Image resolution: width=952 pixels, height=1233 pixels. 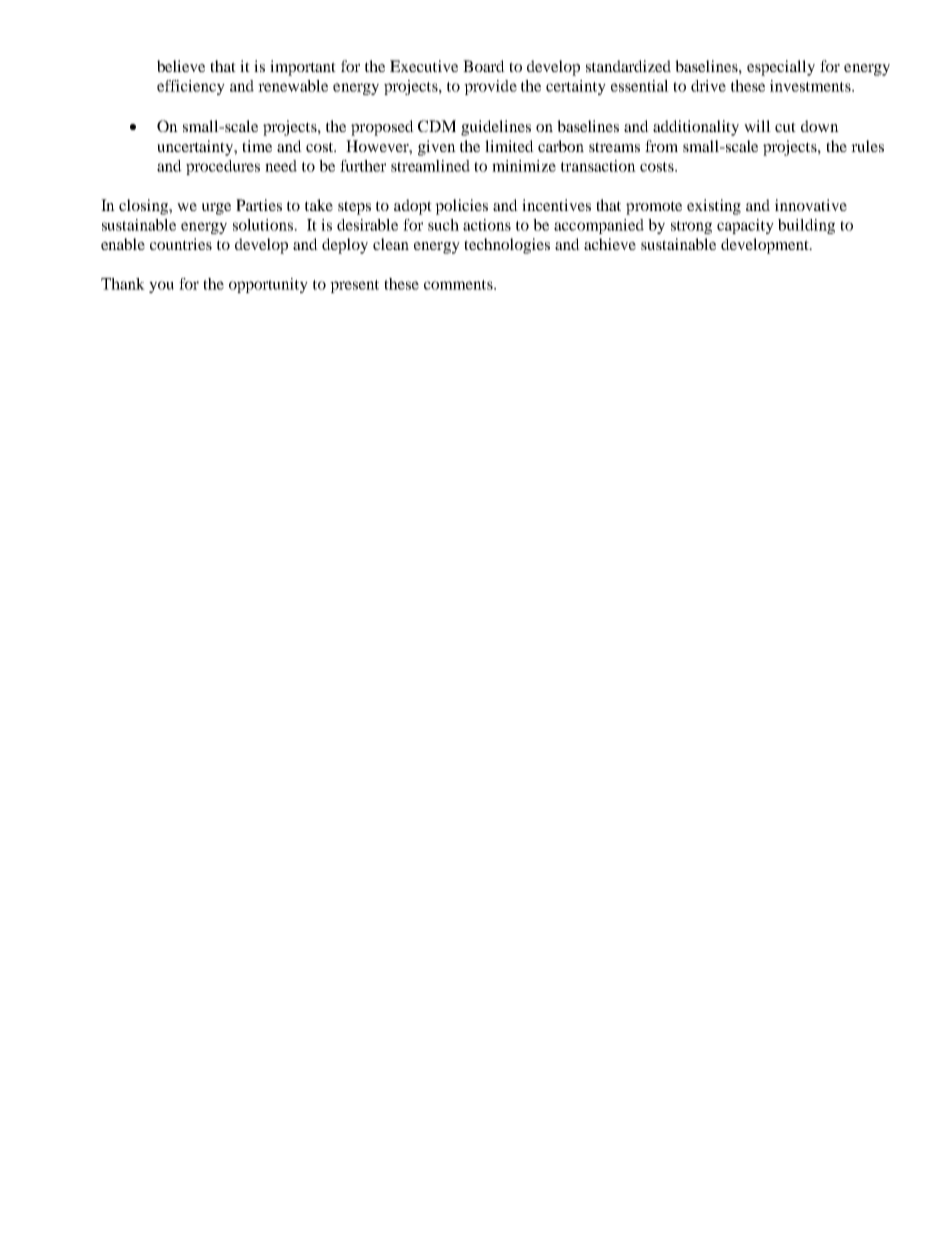 I want to click on opportunity, so click(x=268, y=285).
